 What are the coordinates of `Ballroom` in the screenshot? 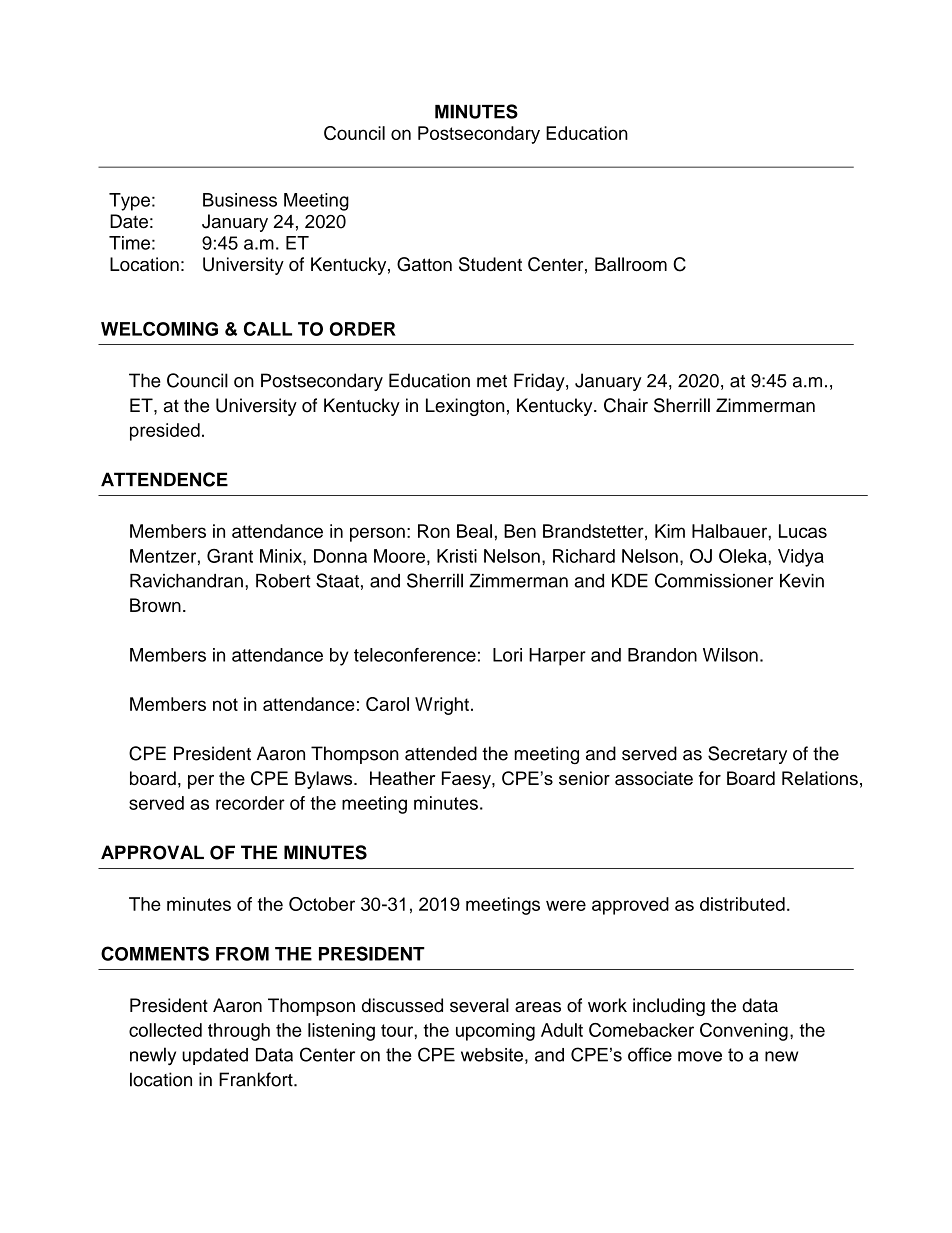 It's located at (631, 264).
